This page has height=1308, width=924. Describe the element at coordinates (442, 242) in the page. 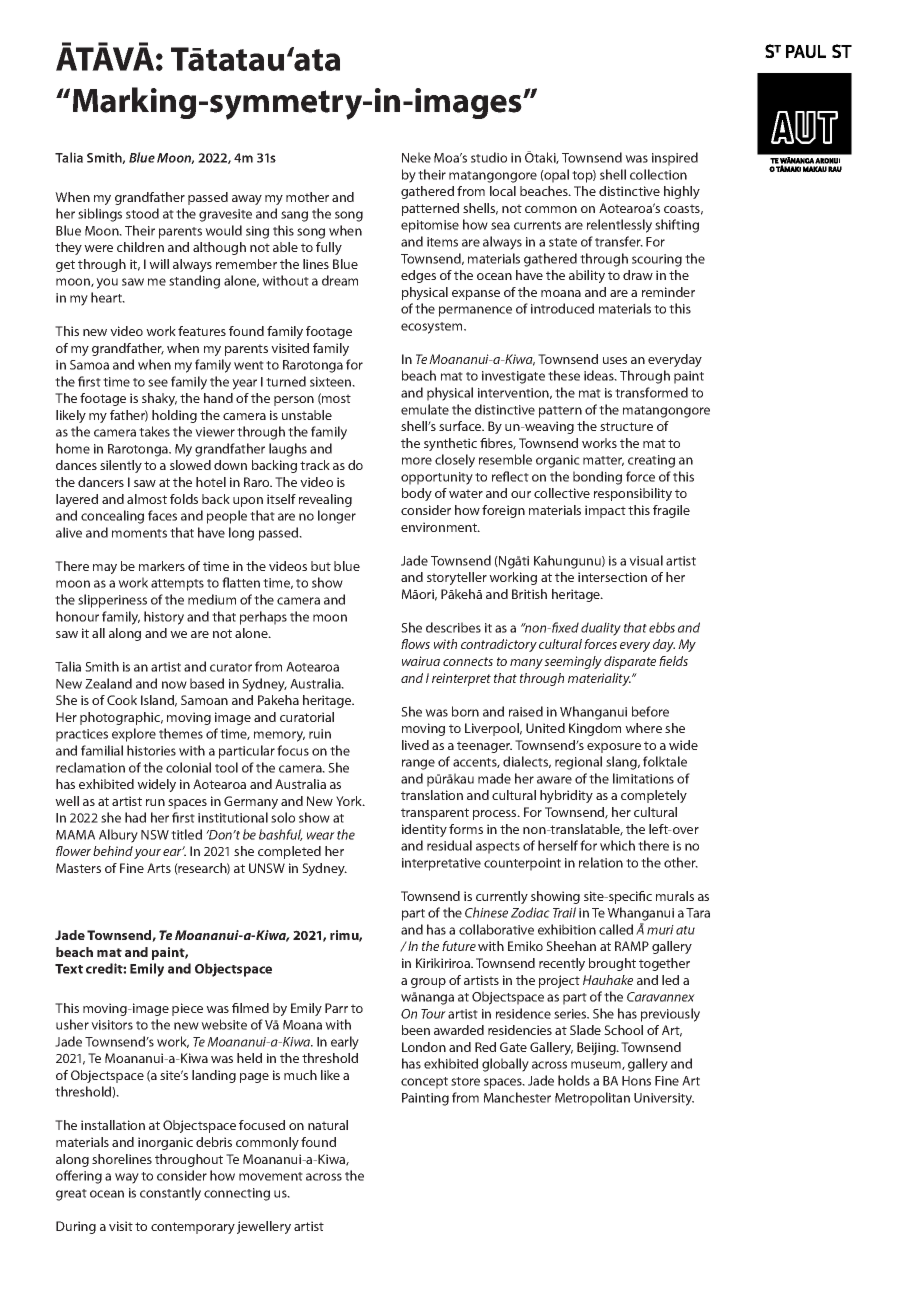

I see `items` at that location.
